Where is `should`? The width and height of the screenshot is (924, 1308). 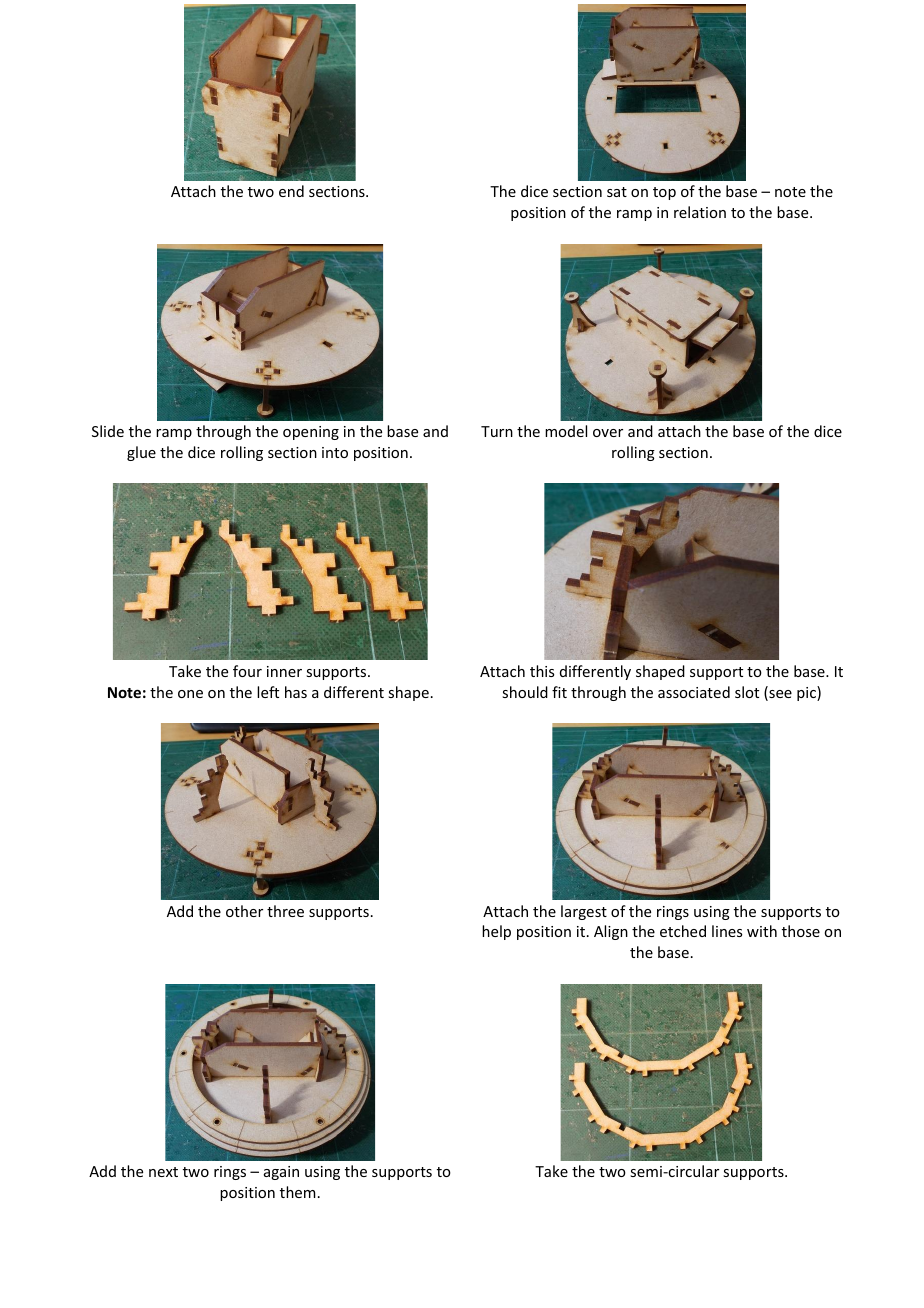 should is located at coordinates (525, 692).
